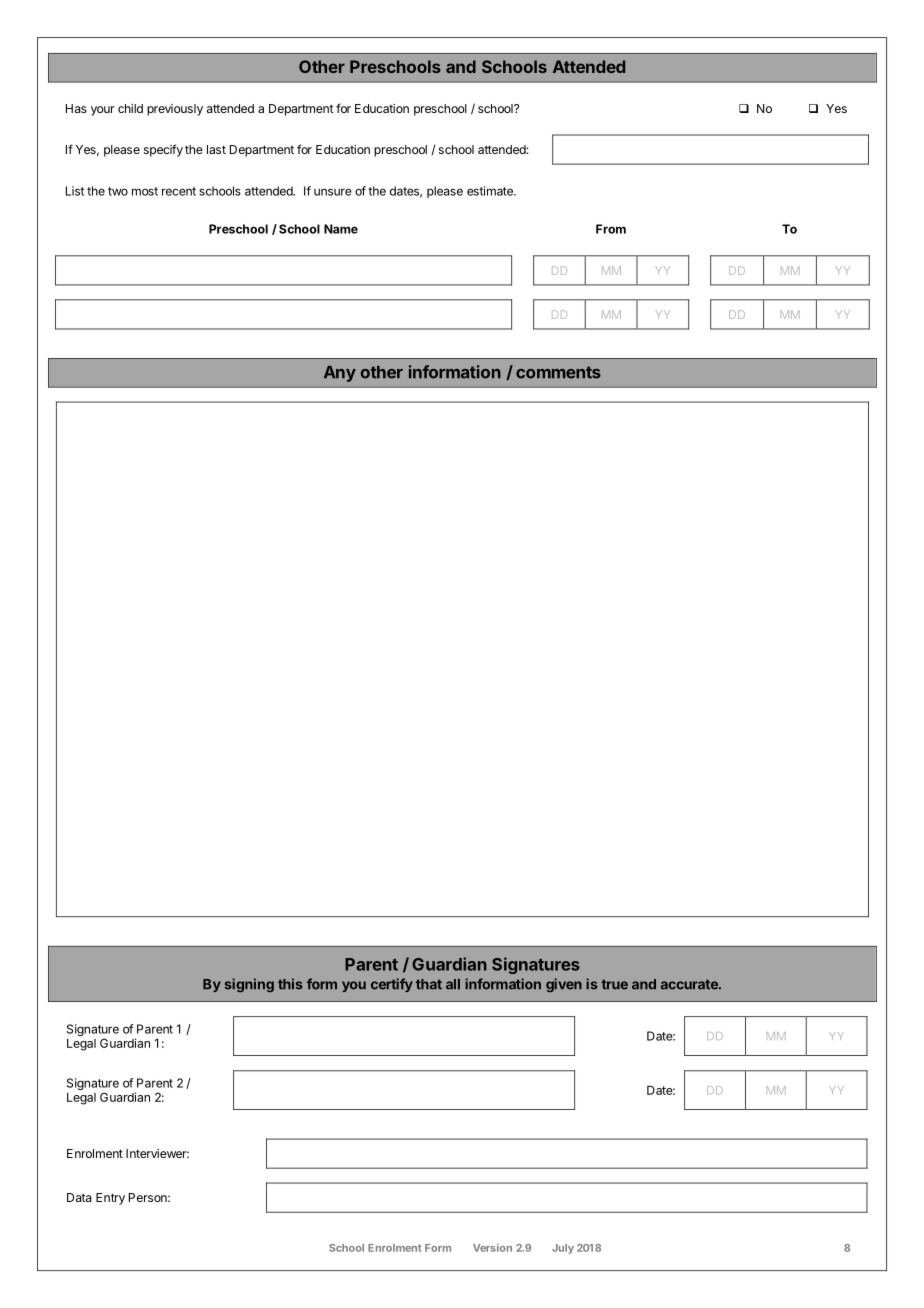 The image size is (924, 1308). I want to click on that, so click(429, 984).
